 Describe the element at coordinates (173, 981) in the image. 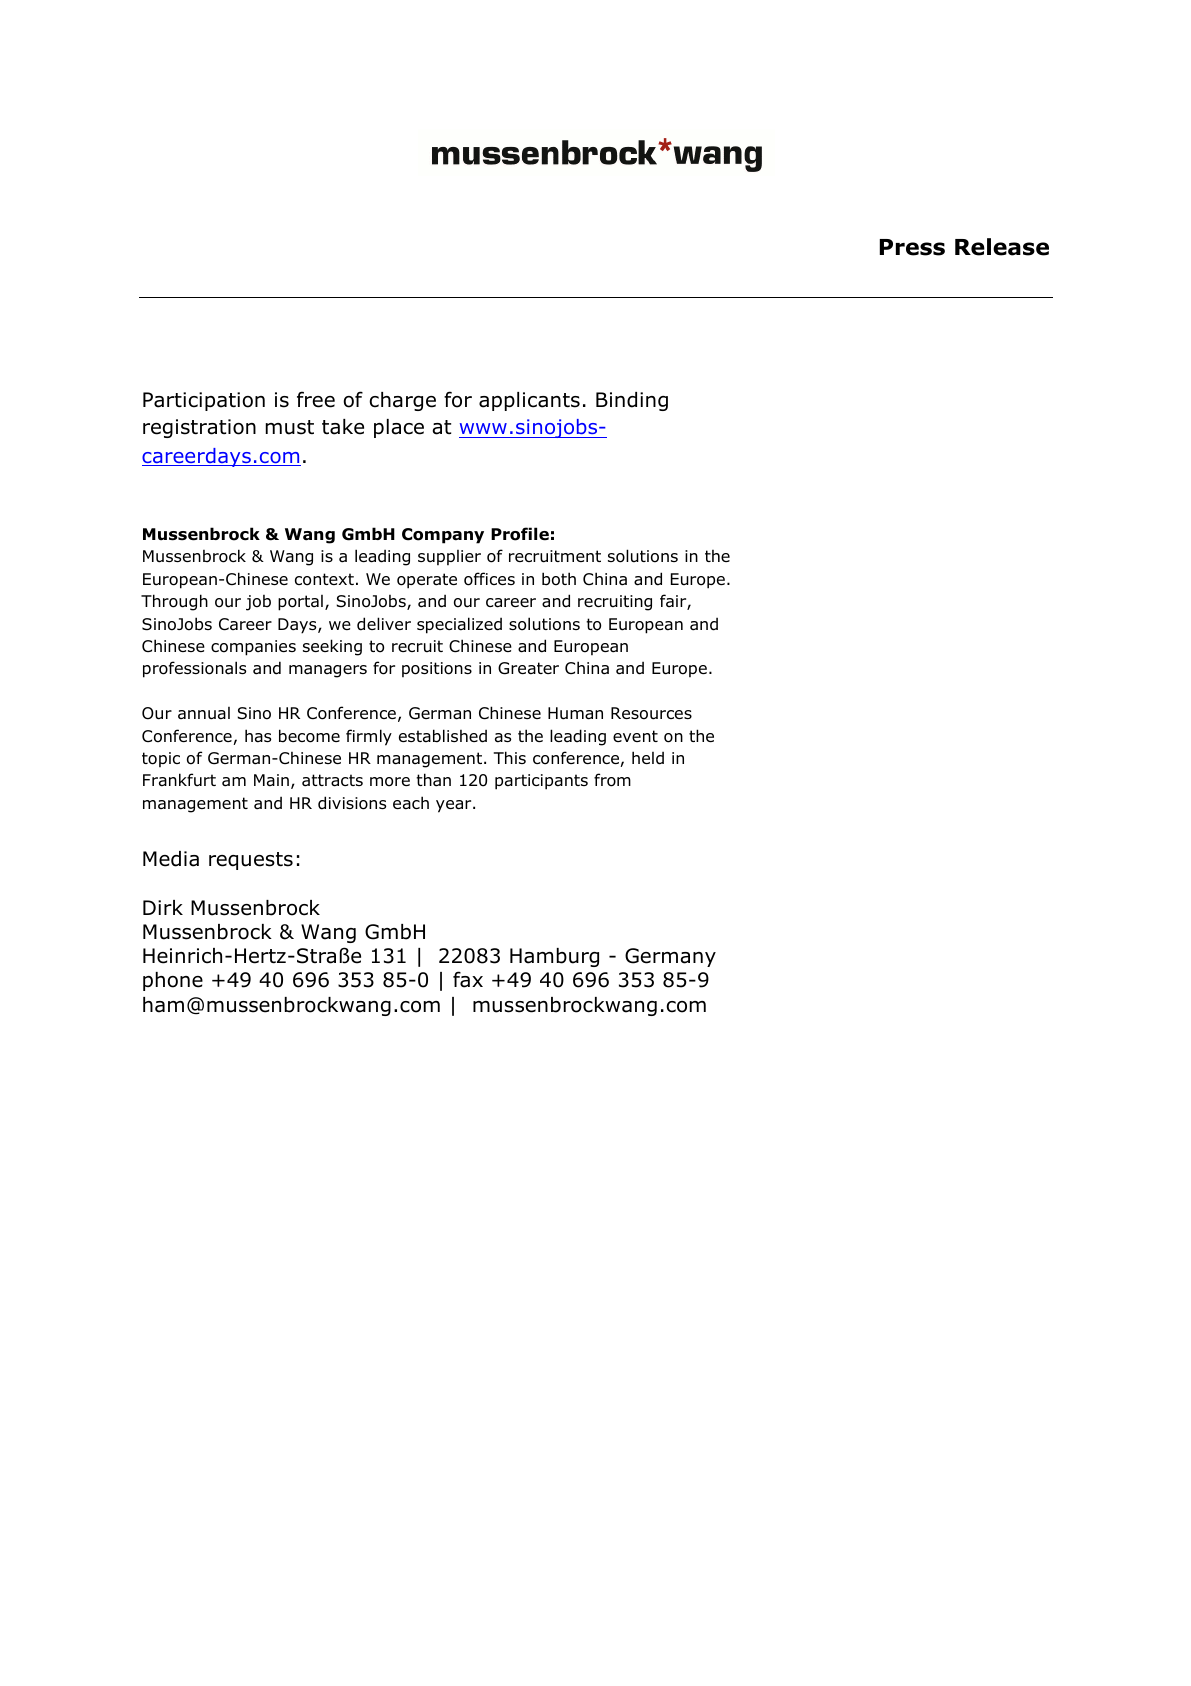

I see `phone` at that location.
